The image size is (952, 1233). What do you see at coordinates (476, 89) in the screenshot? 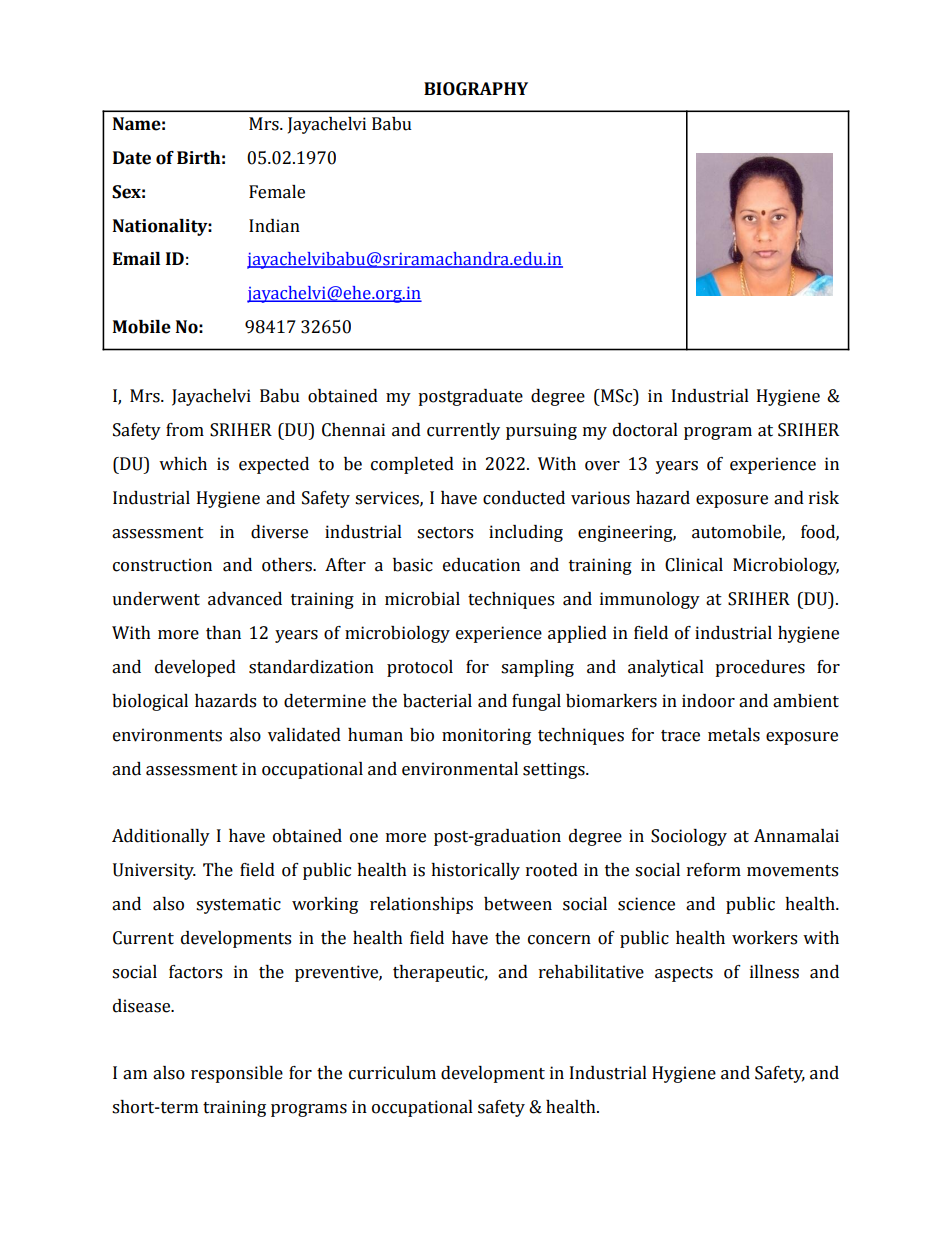
I see `BIOGRAPHY` at bounding box center [476, 89].
